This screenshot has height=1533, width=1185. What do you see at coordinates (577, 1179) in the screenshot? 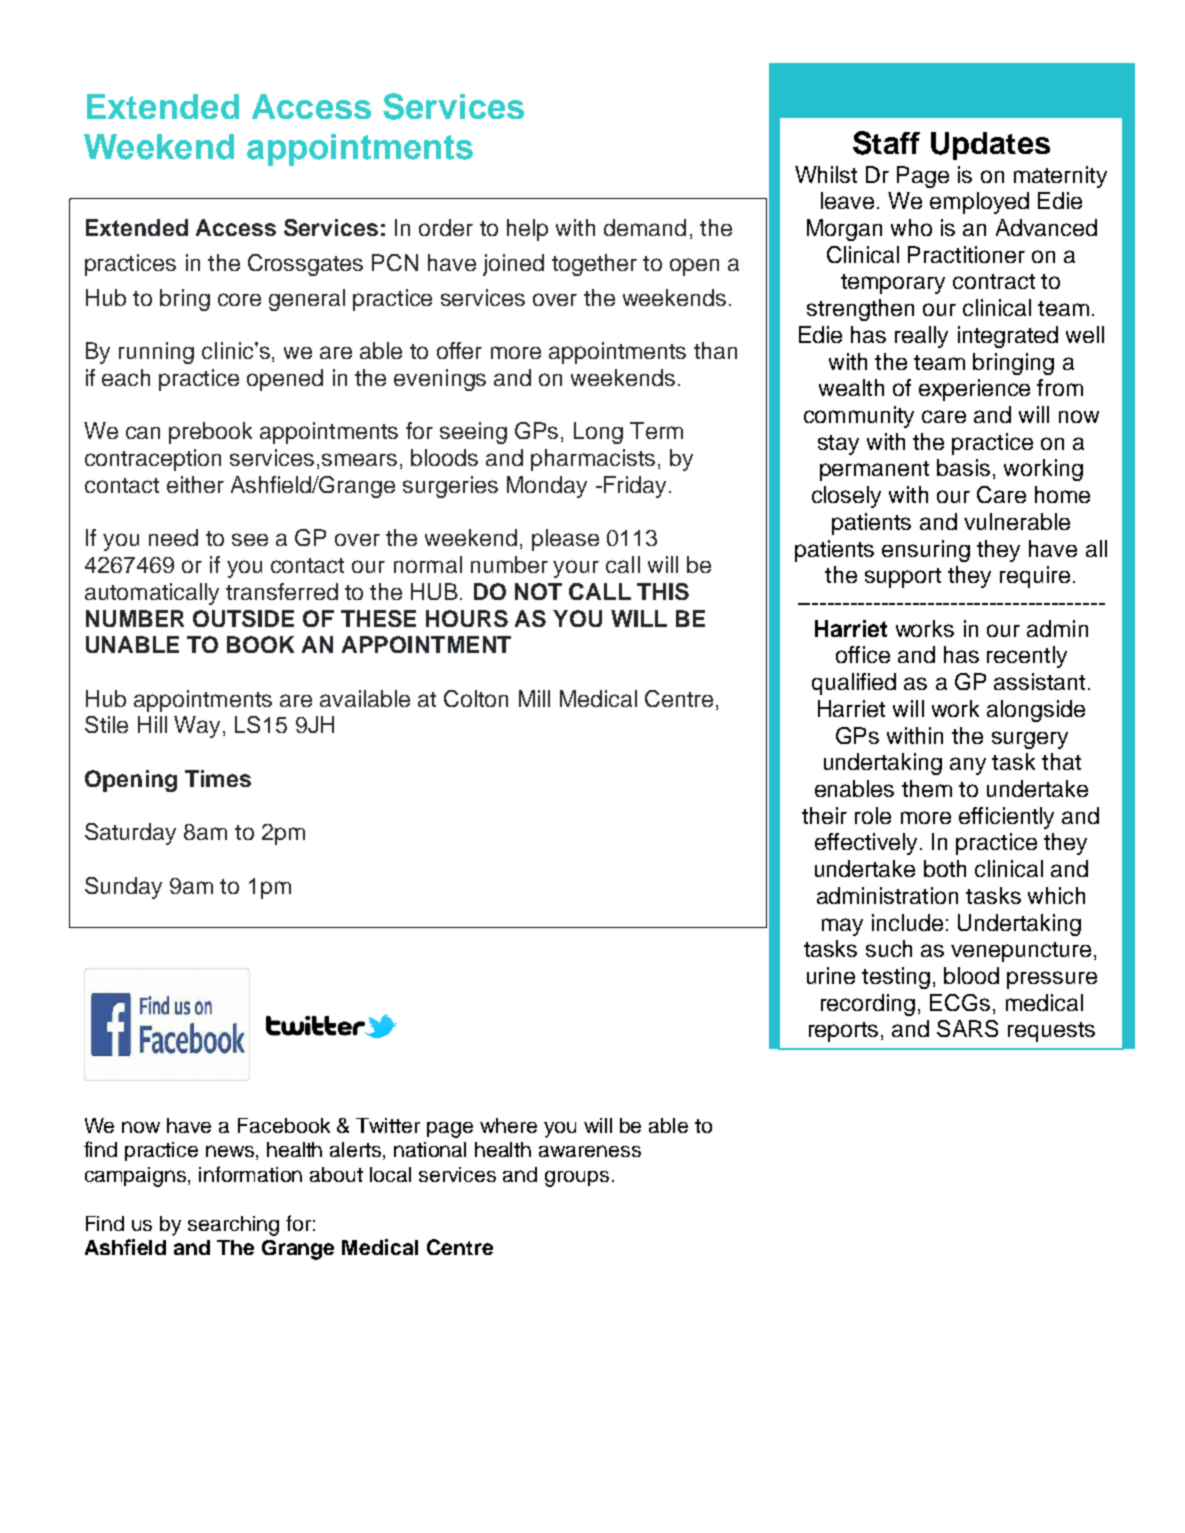
I see `groups` at bounding box center [577, 1179].
